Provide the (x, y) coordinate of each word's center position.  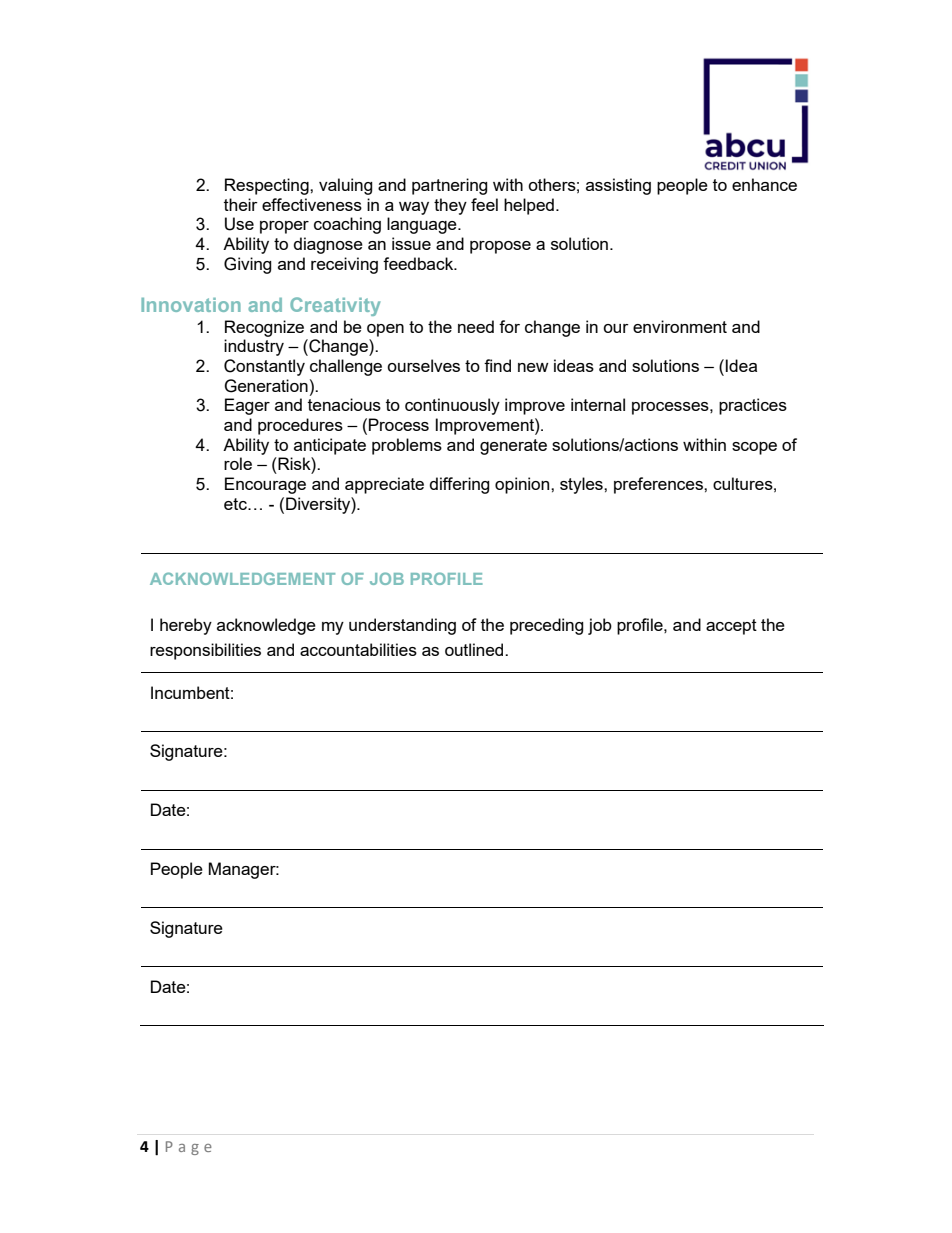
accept (731, 627)
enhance (764, 184)
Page (189, 1148)
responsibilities (205, 651)
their (241, 204)
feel (484, 204)
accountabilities (358, 649)
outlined (475, 649)
